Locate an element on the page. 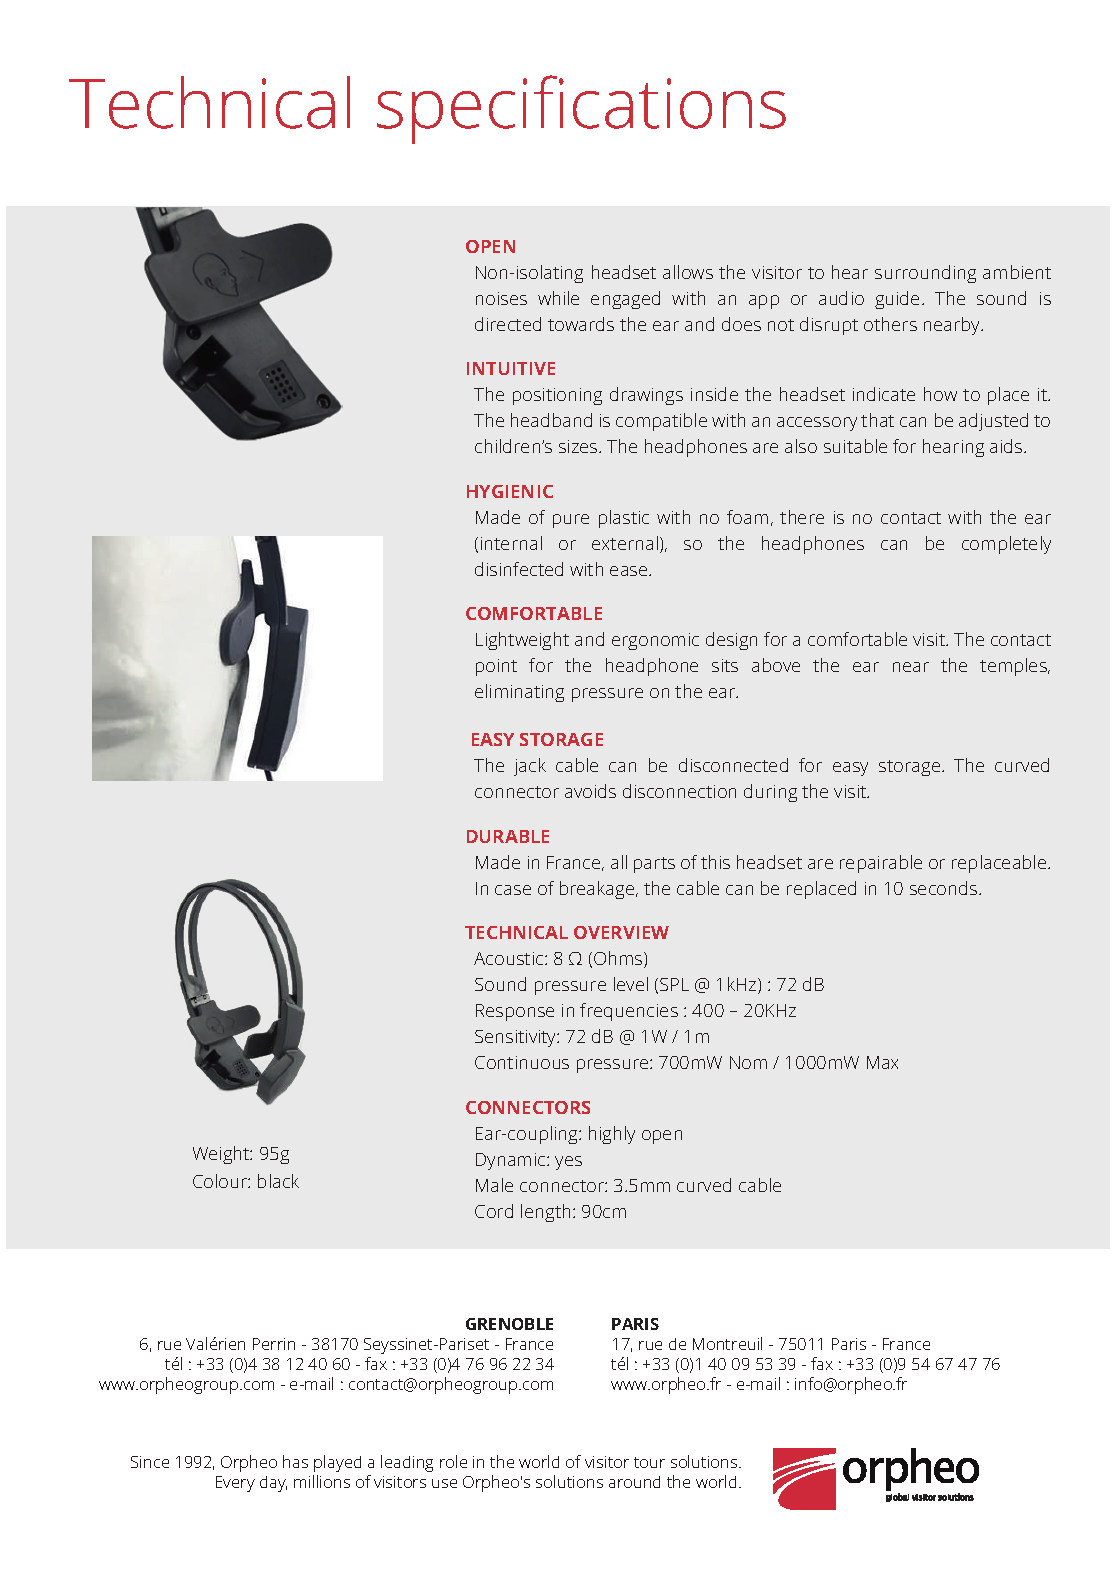 The width and height of the document is (1115, 1572). yes is located at coordinates (568, 1163).
